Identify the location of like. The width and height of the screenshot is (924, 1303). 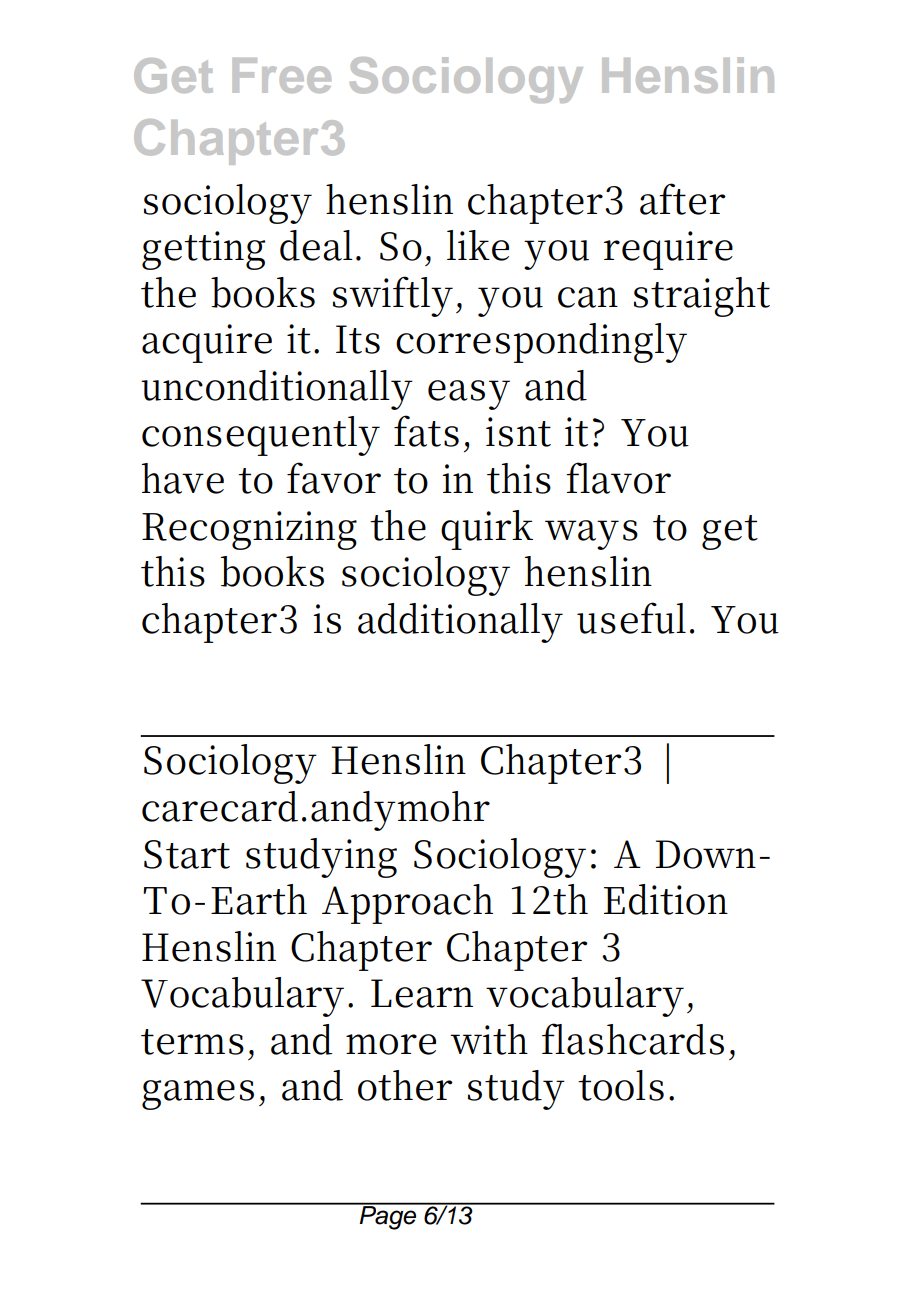
(478, 245).
